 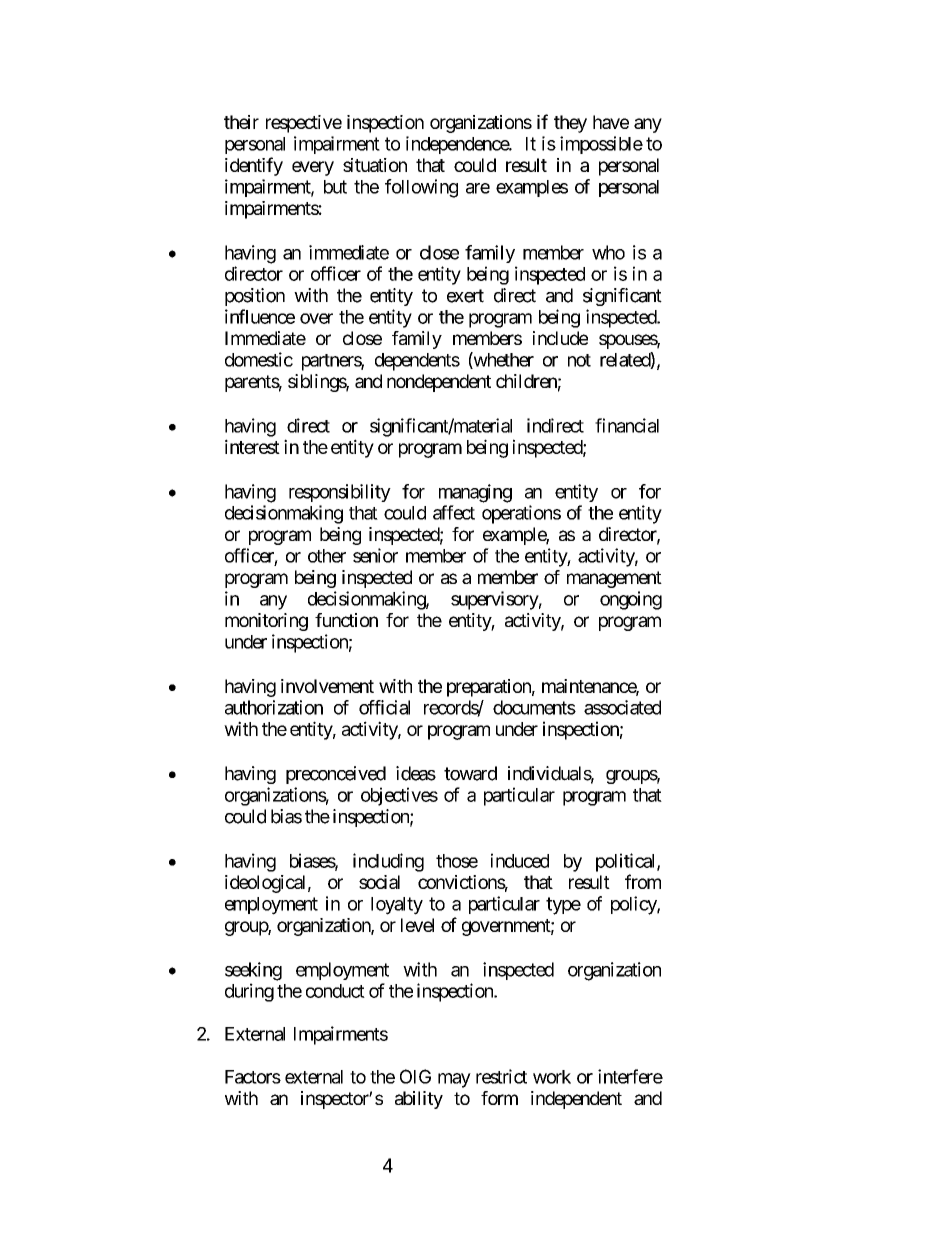 What do you see at coordinates (470, 773) in the screenshot?
I see `toward` at bounding box center [470, 773].
